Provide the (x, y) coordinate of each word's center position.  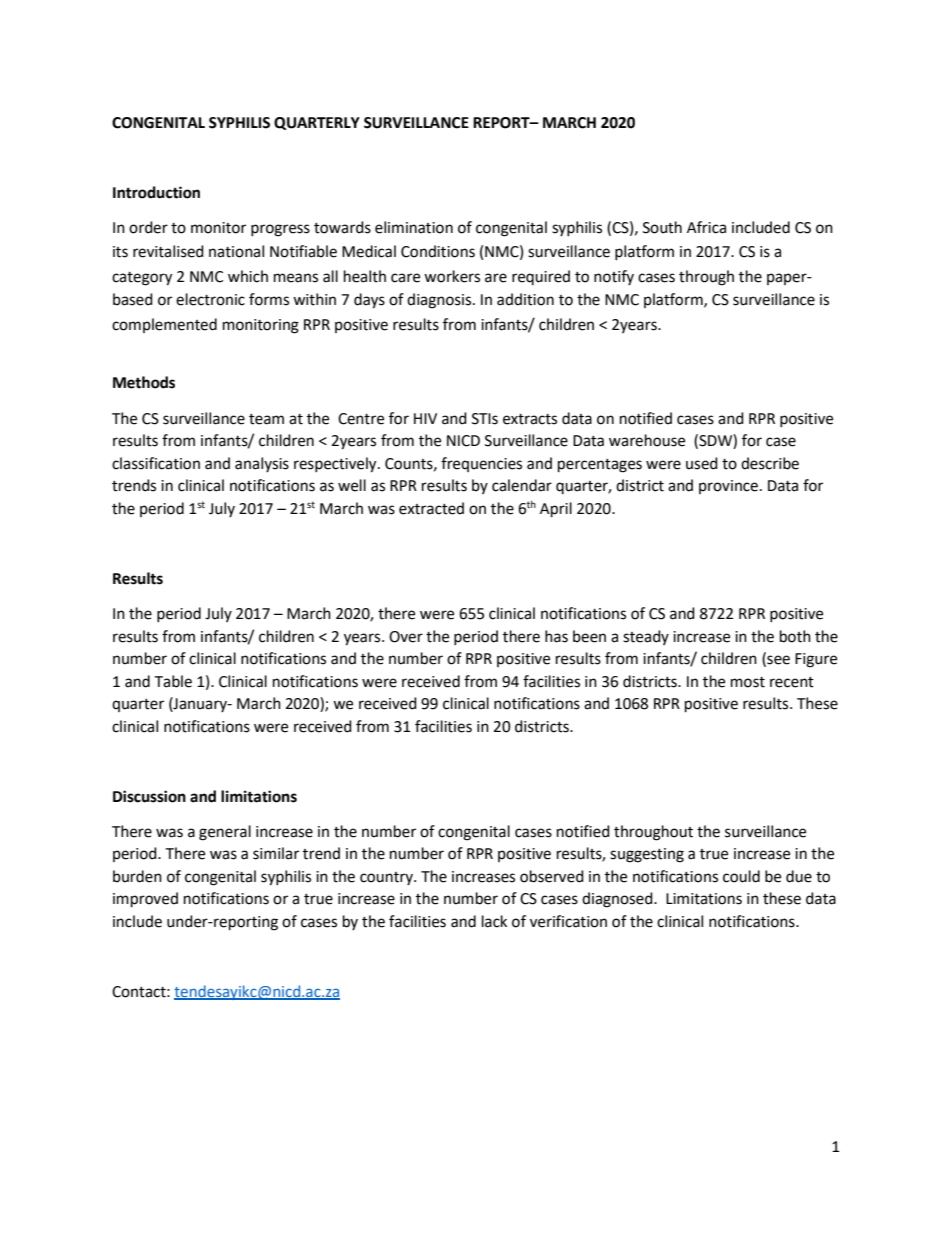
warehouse (647, 440)
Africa (706, 227)
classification (156, 463)
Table (173, 681)
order (148, 227)
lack (494, 921)
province (728, 487)
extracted (431, 508)
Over (406, 637)
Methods (144, 382)
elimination (414, 227)
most (748, 682)
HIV (425, 418)
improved (145, 900)
